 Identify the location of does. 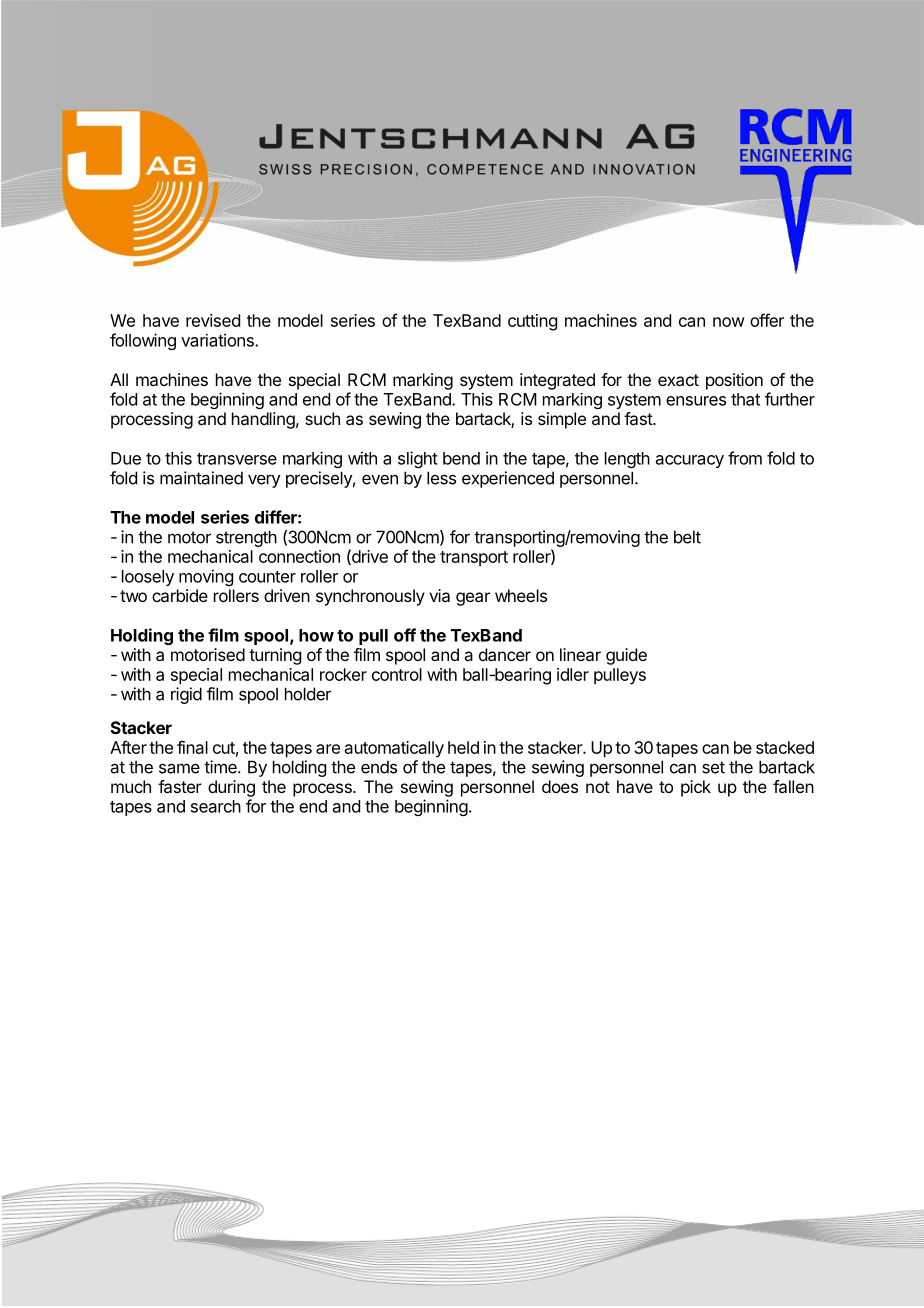
(560, 786).
